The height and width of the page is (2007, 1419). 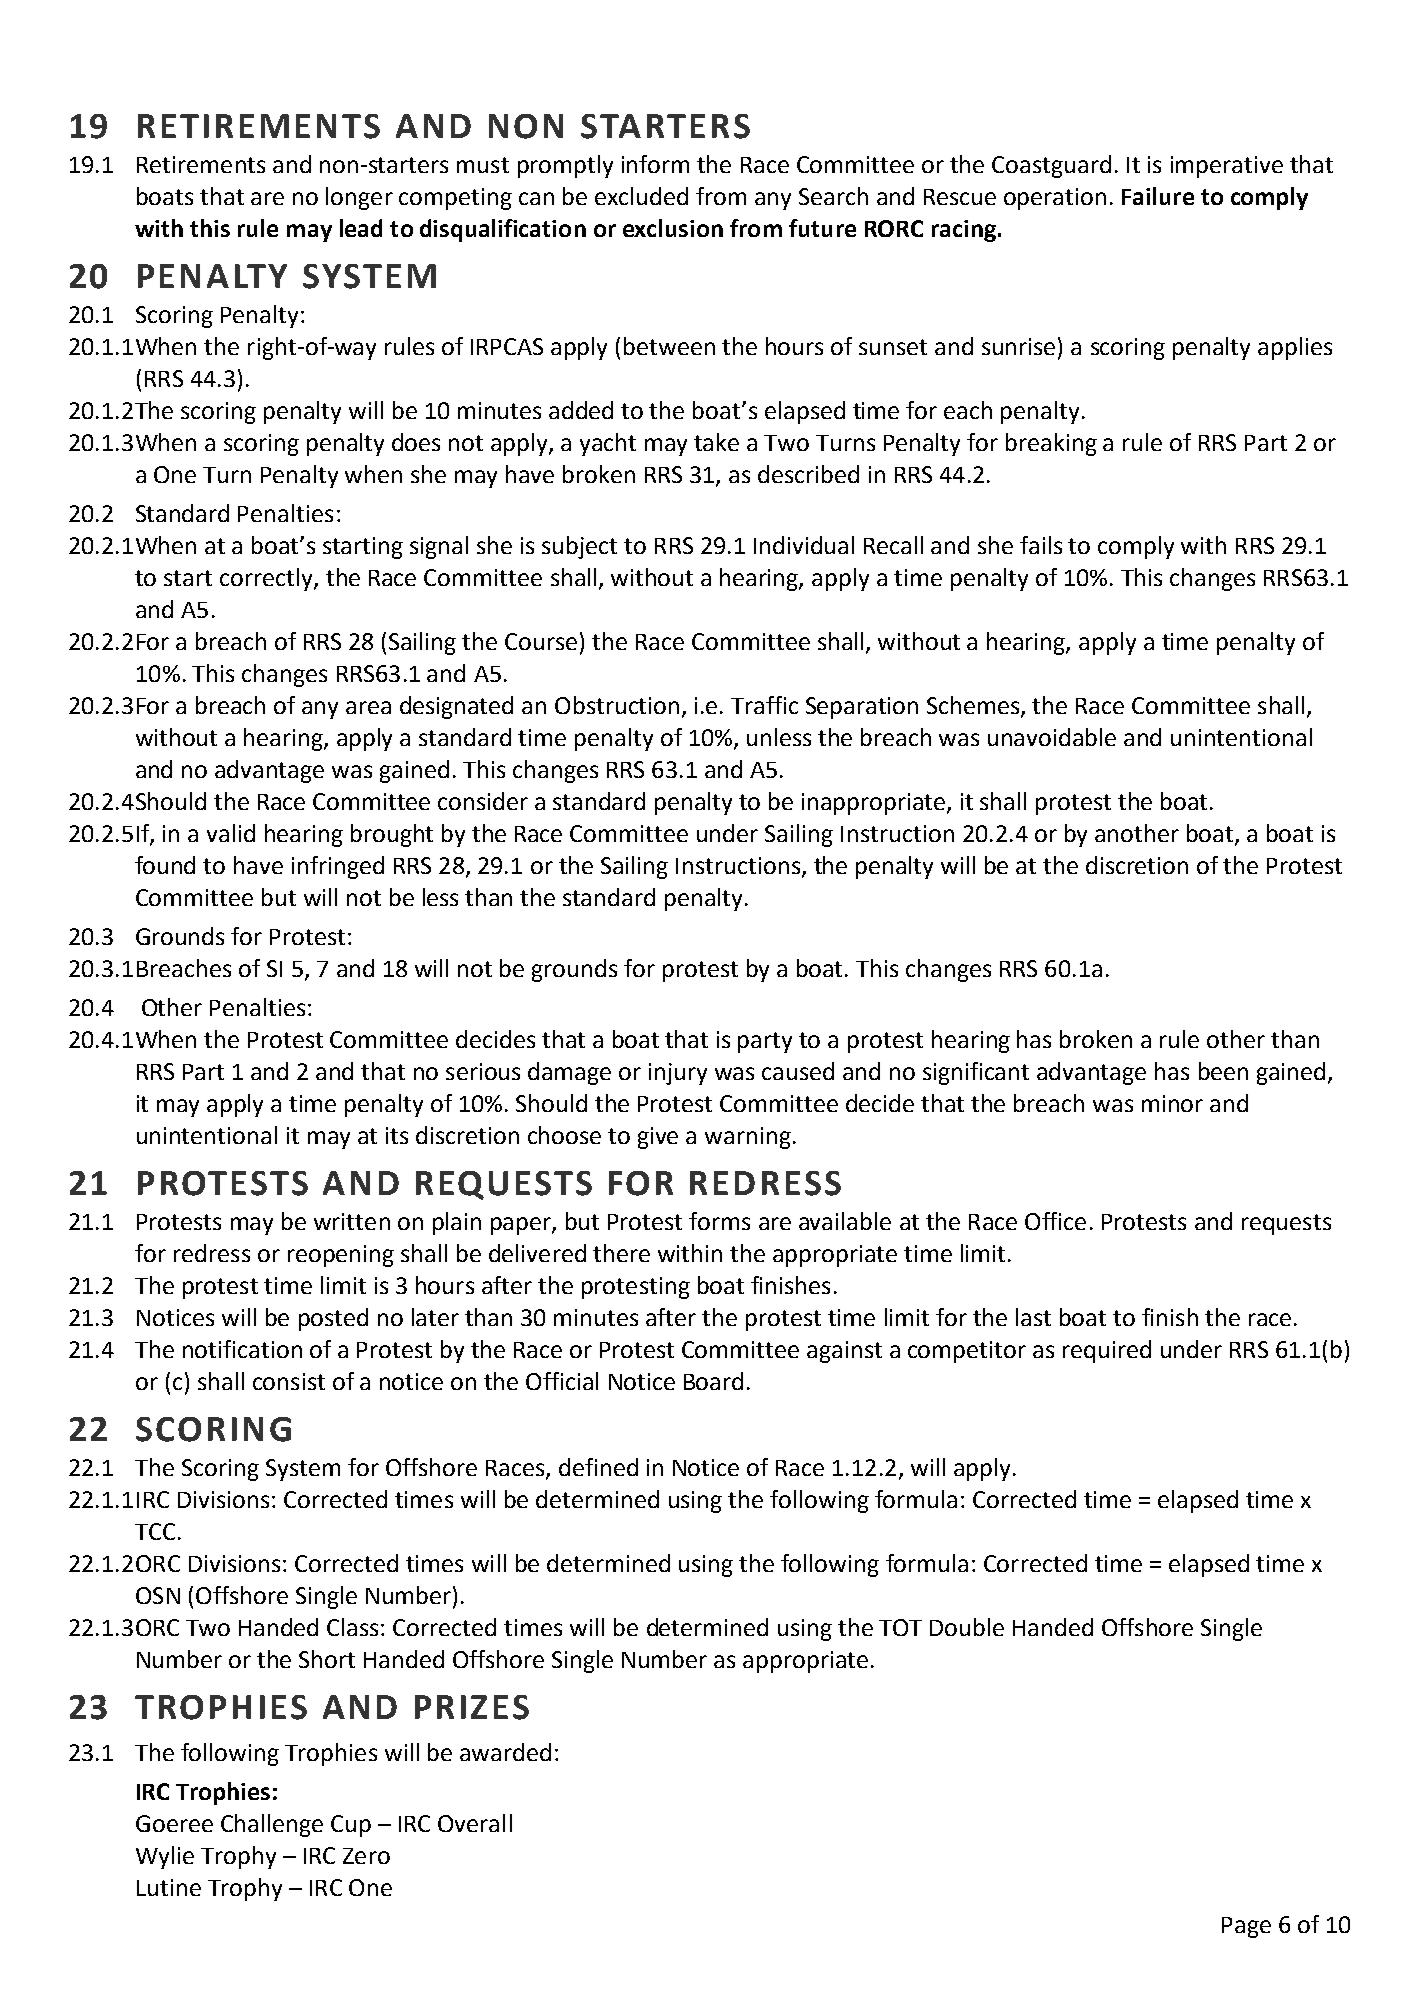 What do you see at coordinates (1158, 196) in the page?
I see `Failure` at bounding box center [1158, 196].
